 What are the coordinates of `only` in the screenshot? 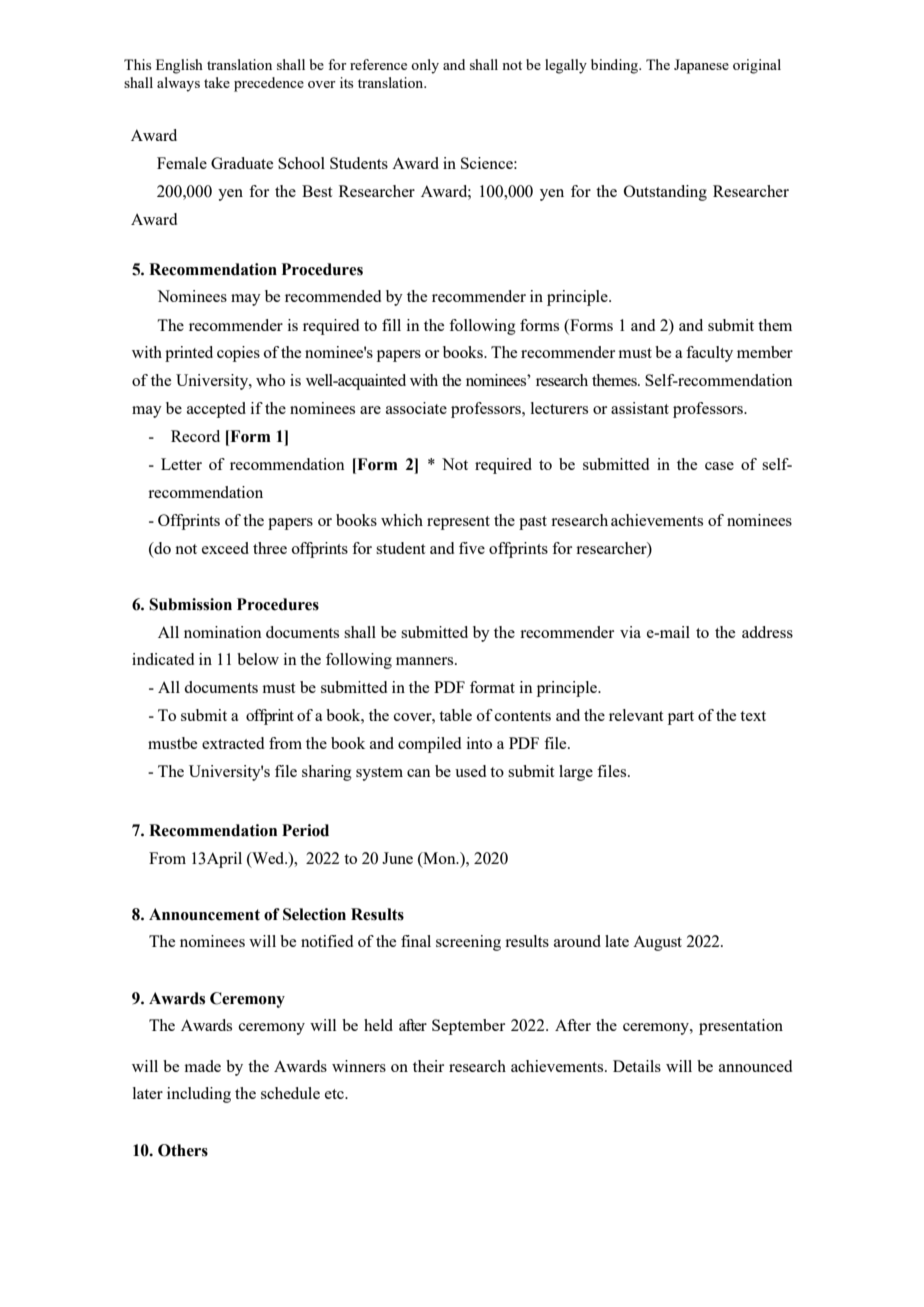 It's located at (425, 66).
